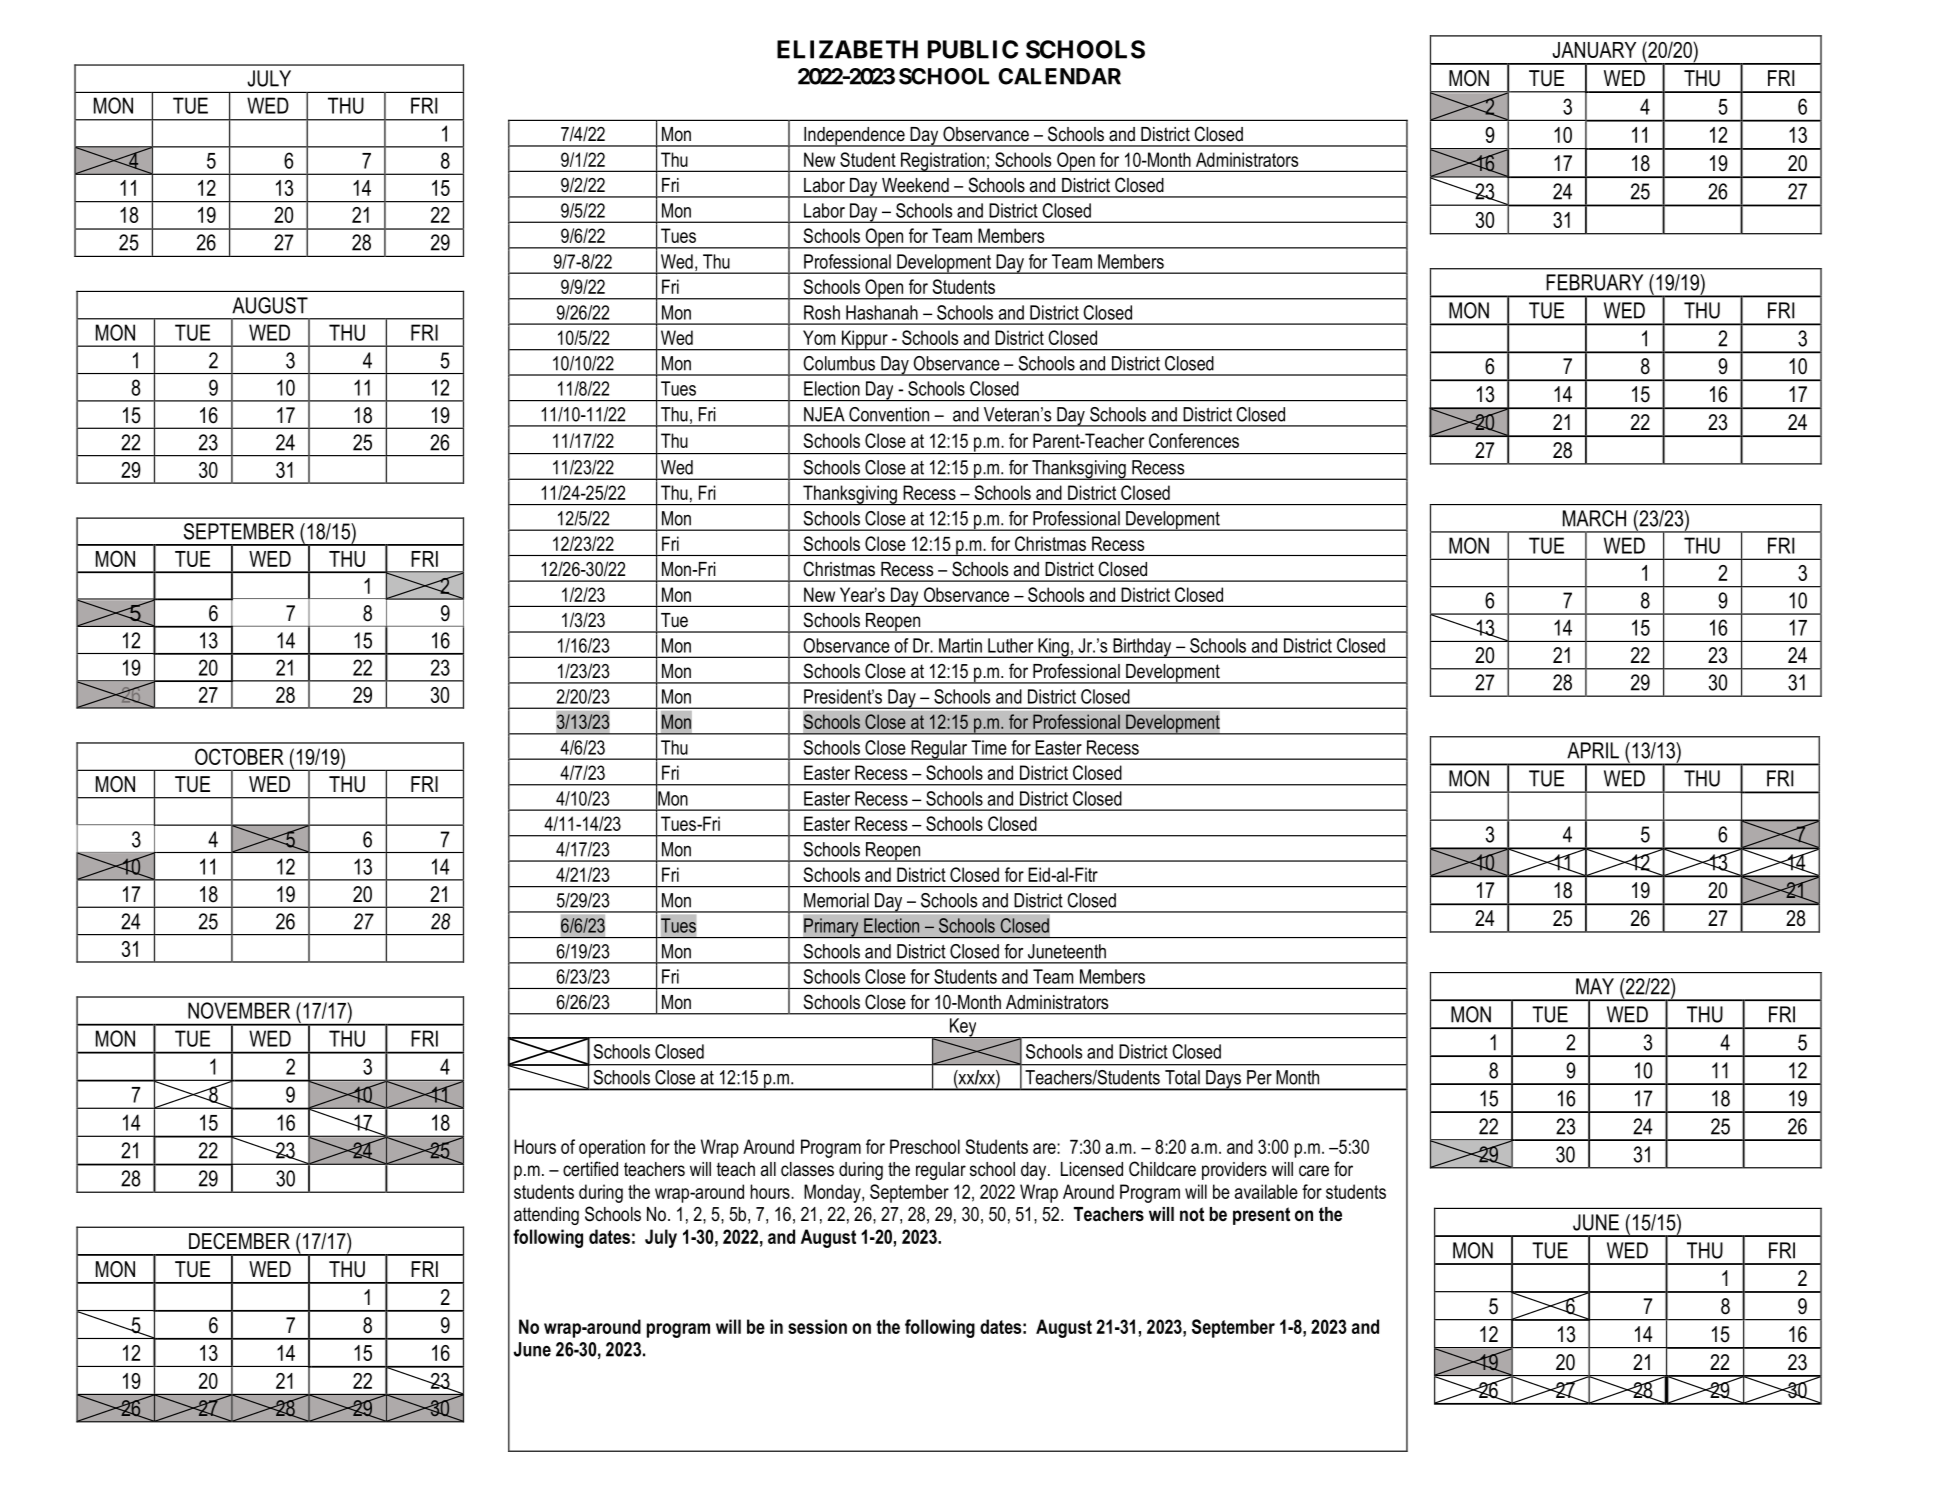  What do you see at coordinates (836, 900) in the page?
I see `Memorial` at bounding box center [836, 900].
